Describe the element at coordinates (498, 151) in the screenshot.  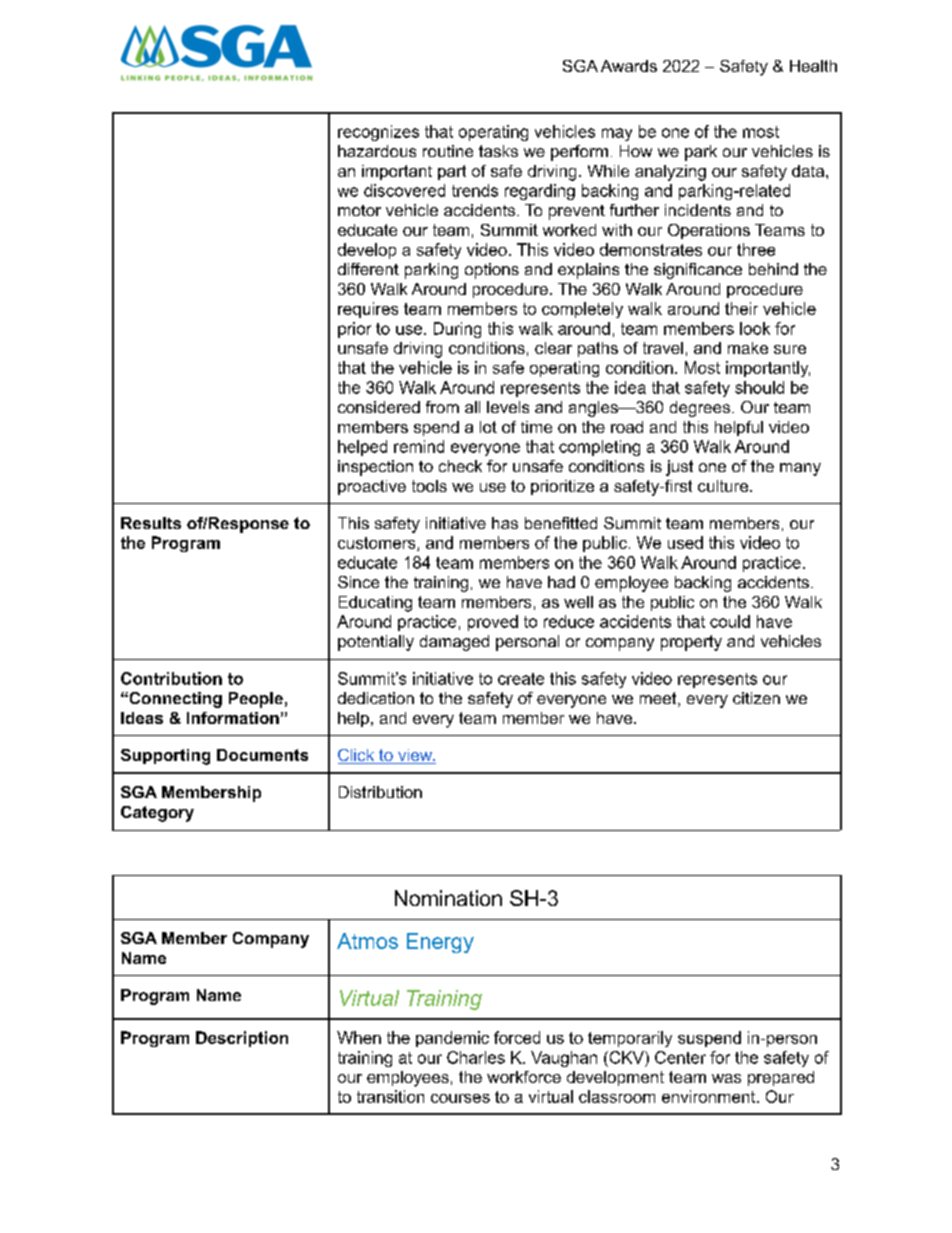
I see `tasks` at that location.
